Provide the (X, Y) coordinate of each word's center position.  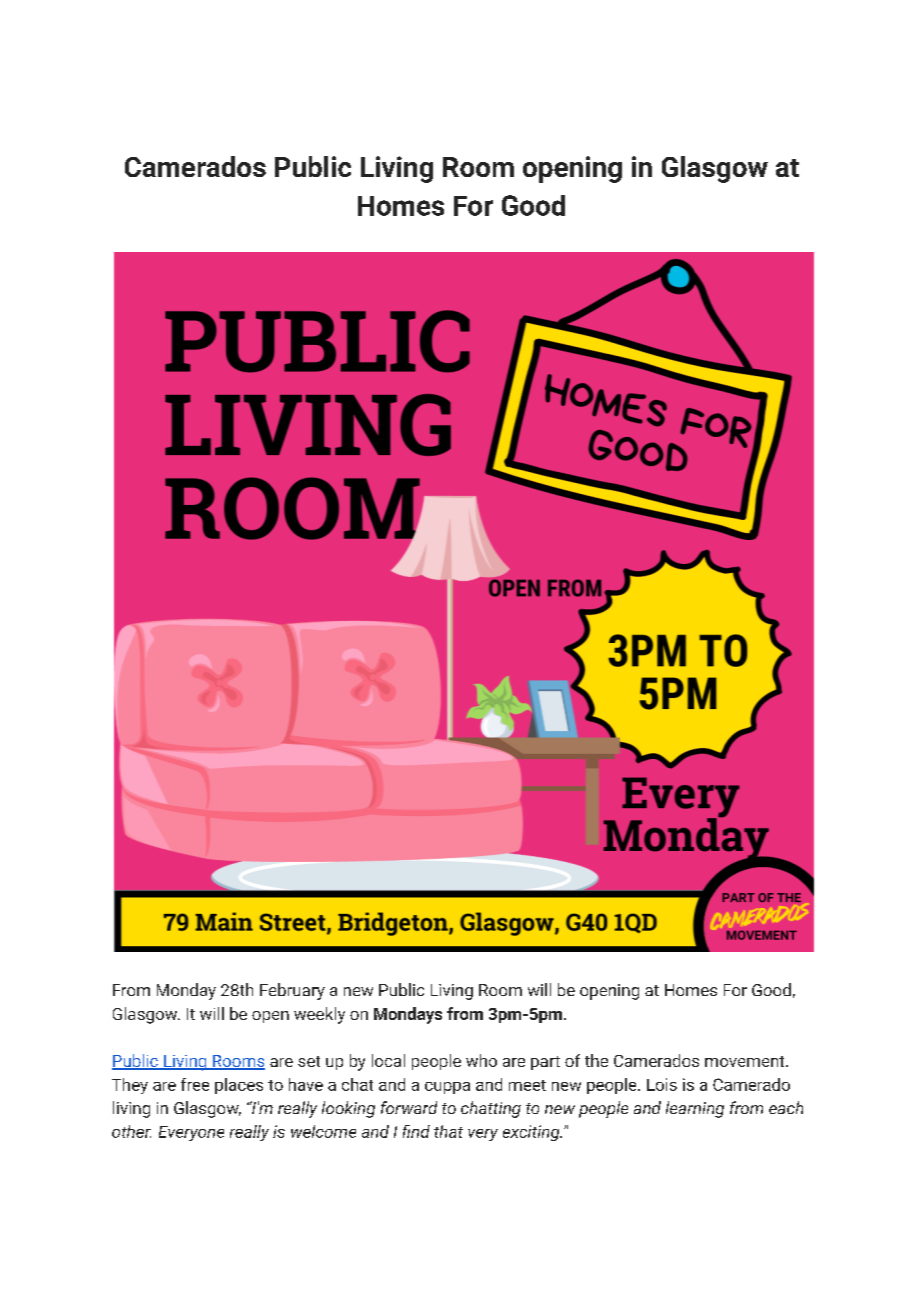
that (448, 1131)
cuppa (447, 1088)
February (292, 991)
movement (746, 1061)
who (481, 1060)
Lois (662, 1084)
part (545, 1063)
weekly (319, 1015)
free (195, 1084)
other (131, 1131)
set (309, 1061)
